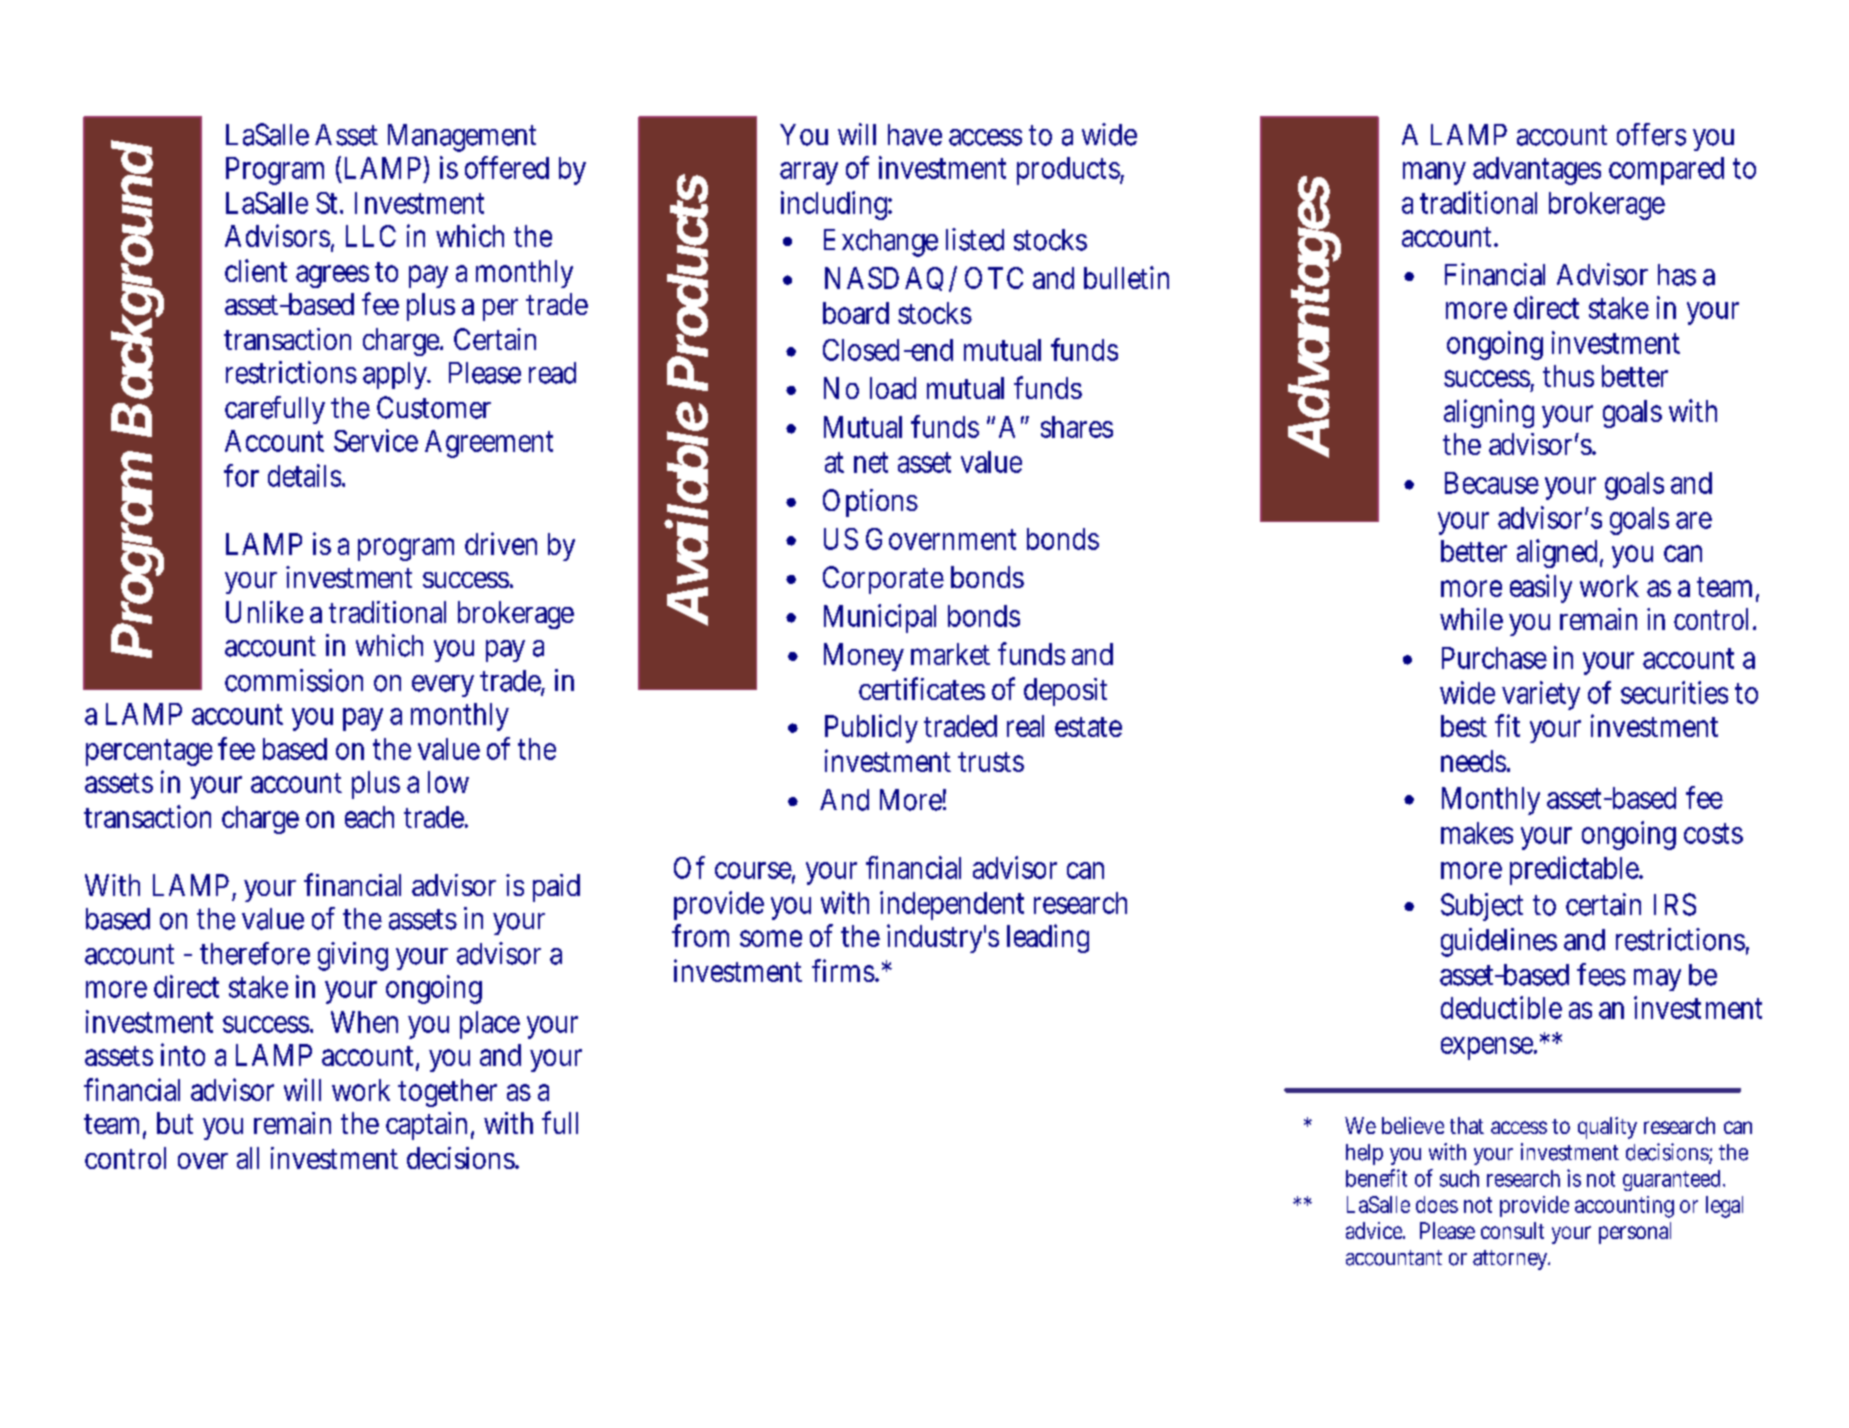  Describe the element at coordinates (1434, 173) in the screenshot. I see `many` at that location.
